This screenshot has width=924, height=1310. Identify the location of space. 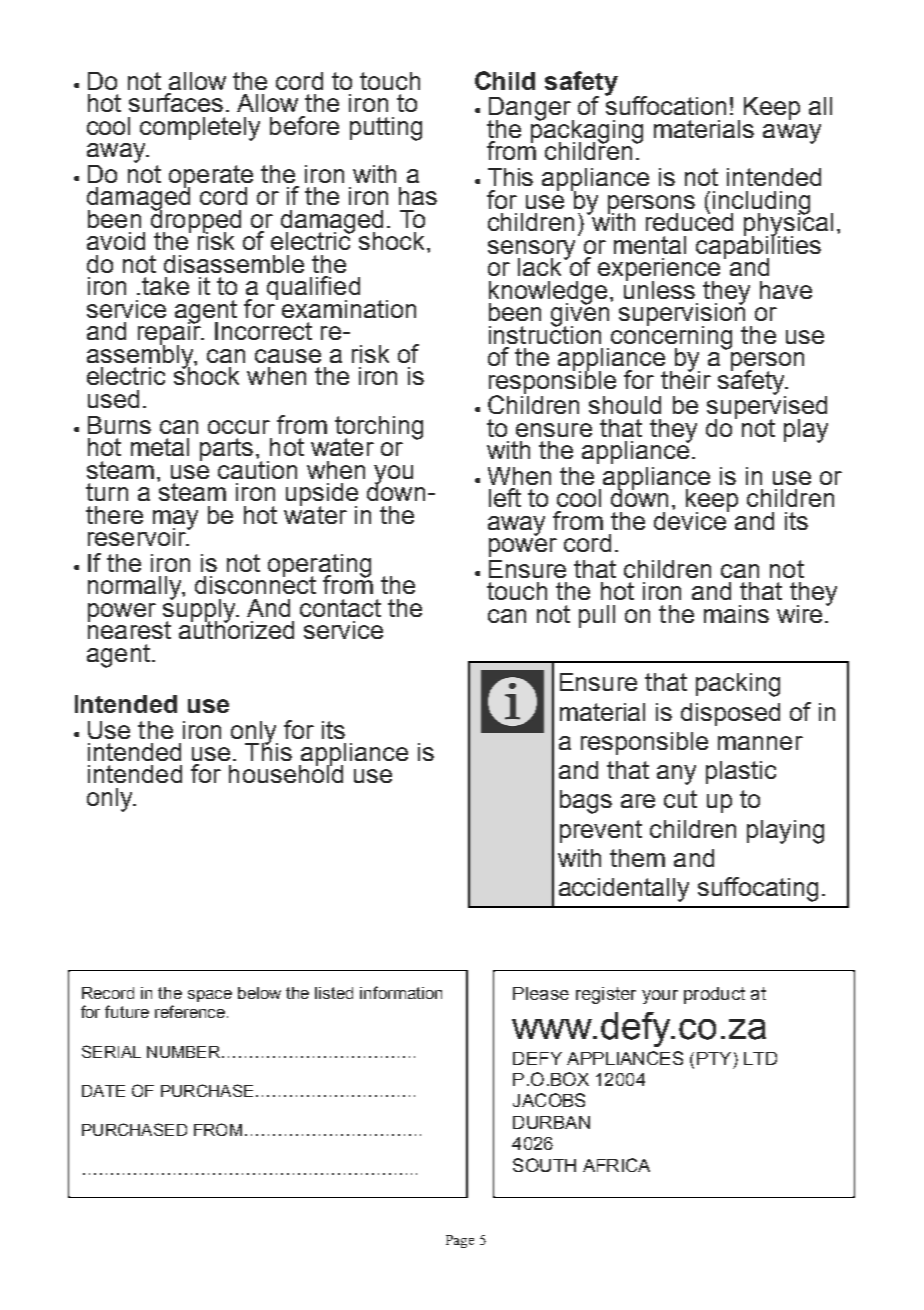
(210, 996).
